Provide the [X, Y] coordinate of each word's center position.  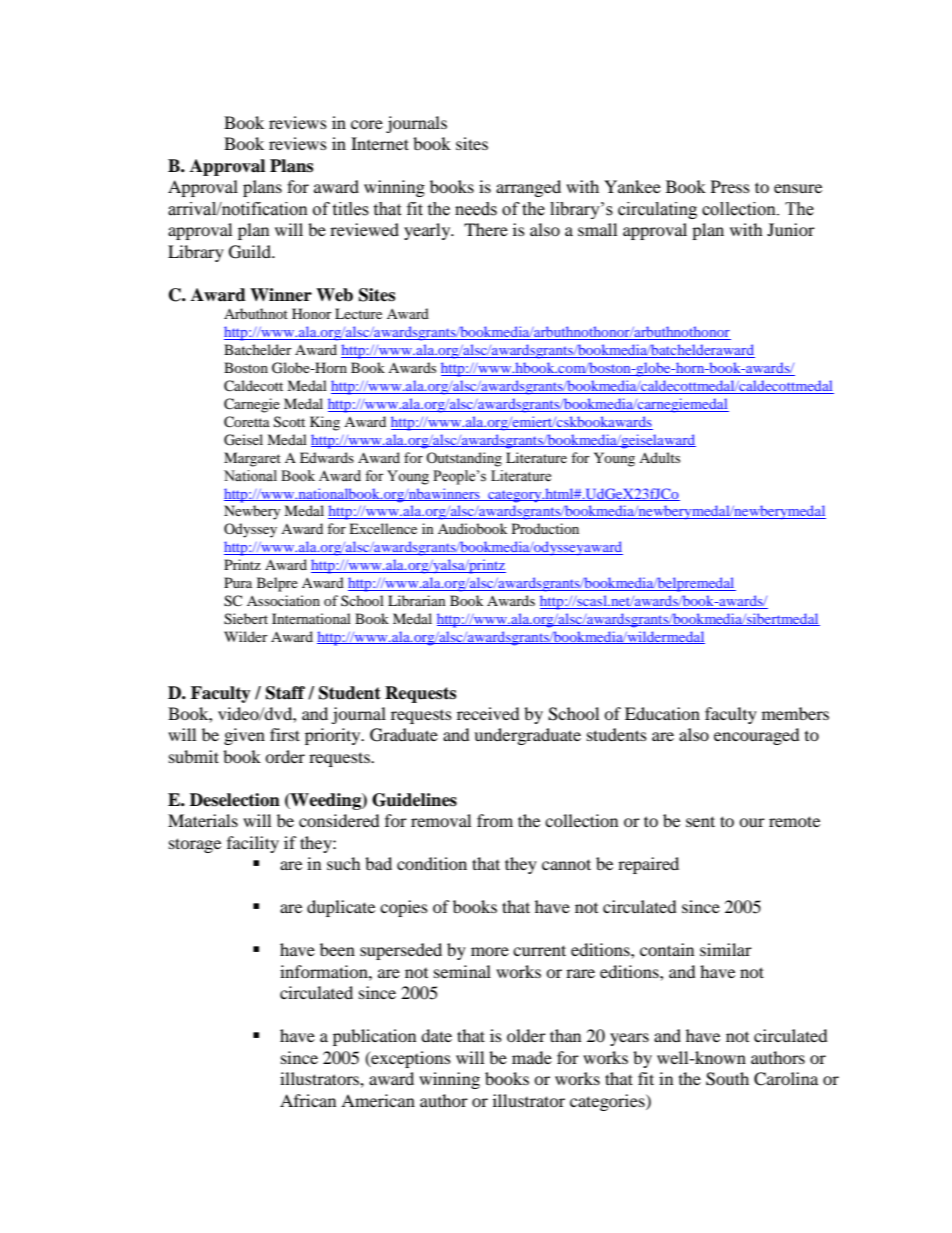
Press [730, 186]
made [532, 1057]
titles [350, 209]
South [727, 1079]
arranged [528, 188]
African [308, 1100]
